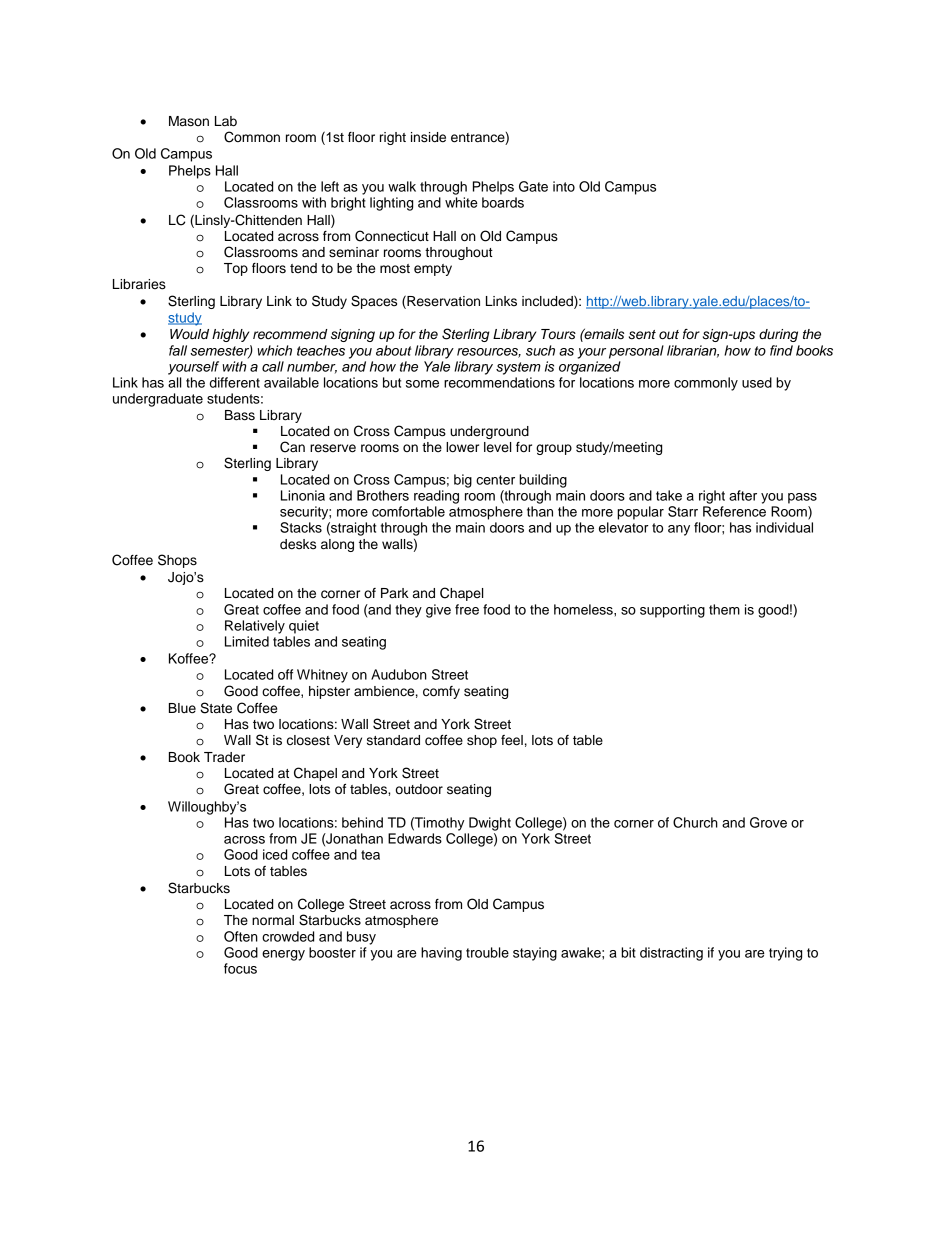 This image has height=1233, width=952. Describe the element at coordinates (512, 740) in the image. I see `feel` at that location.
